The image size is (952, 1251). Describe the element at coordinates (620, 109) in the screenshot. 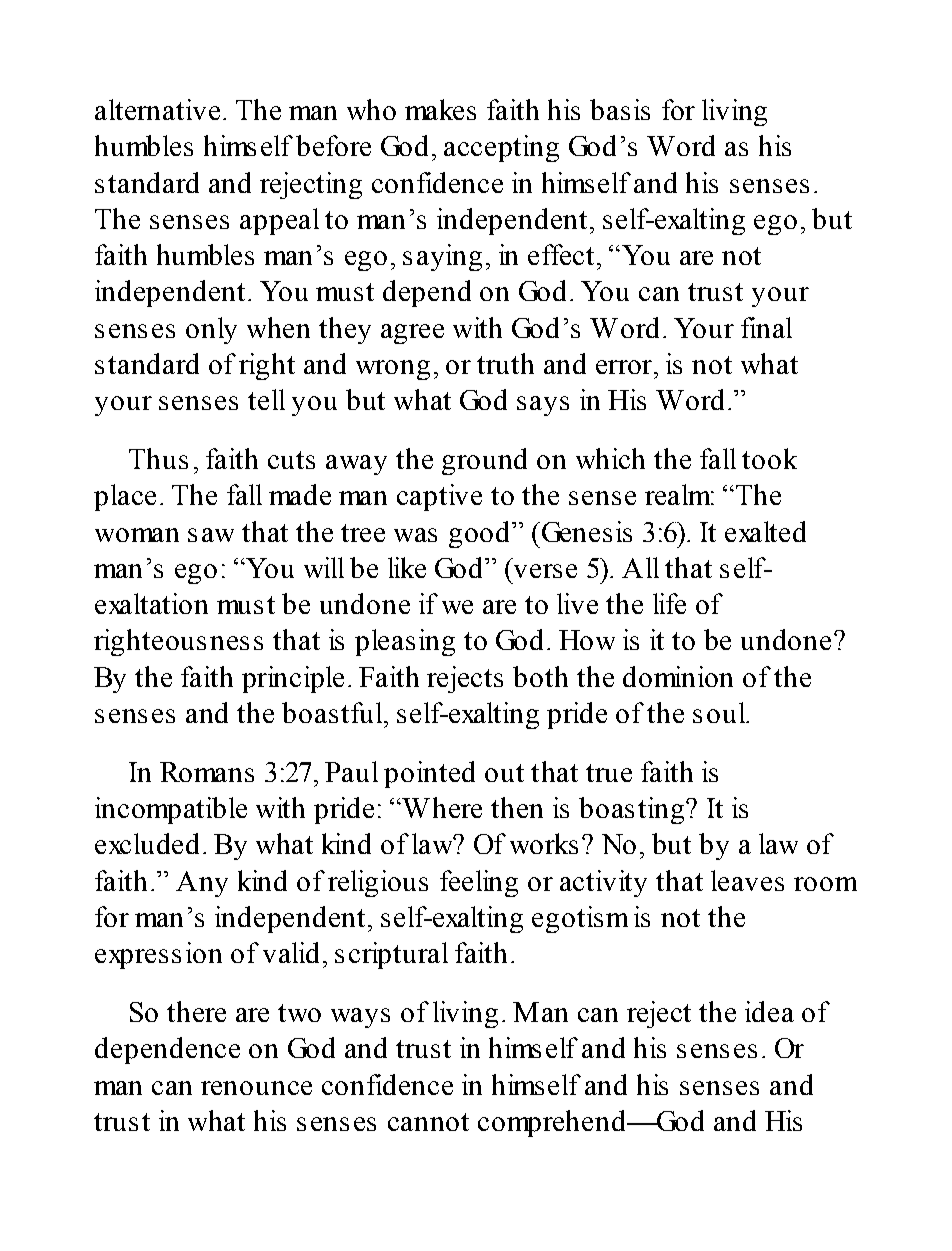

I see `basis` at that location.
